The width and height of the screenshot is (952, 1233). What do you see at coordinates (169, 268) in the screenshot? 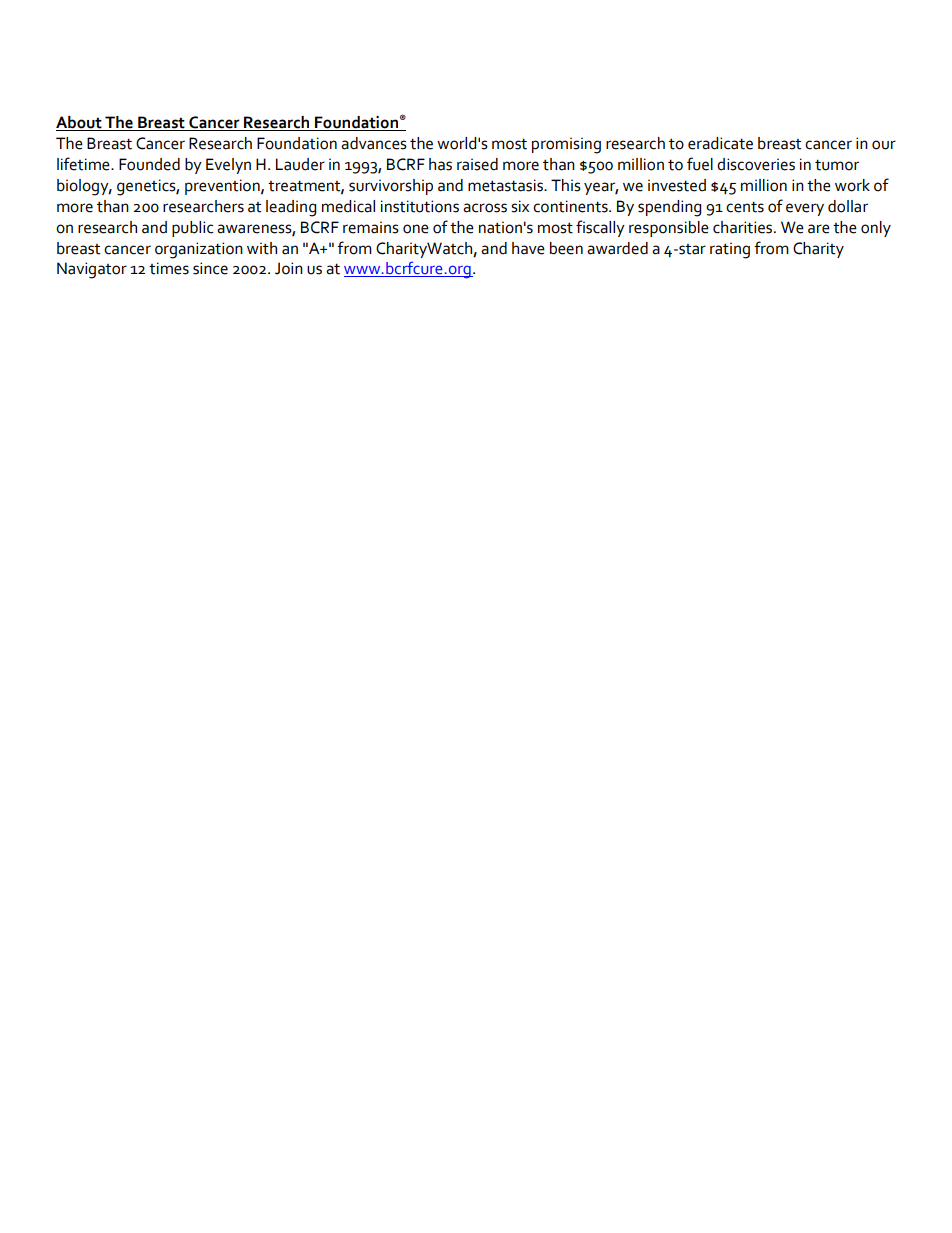
I see `times` at bounding box center [169, 268].
